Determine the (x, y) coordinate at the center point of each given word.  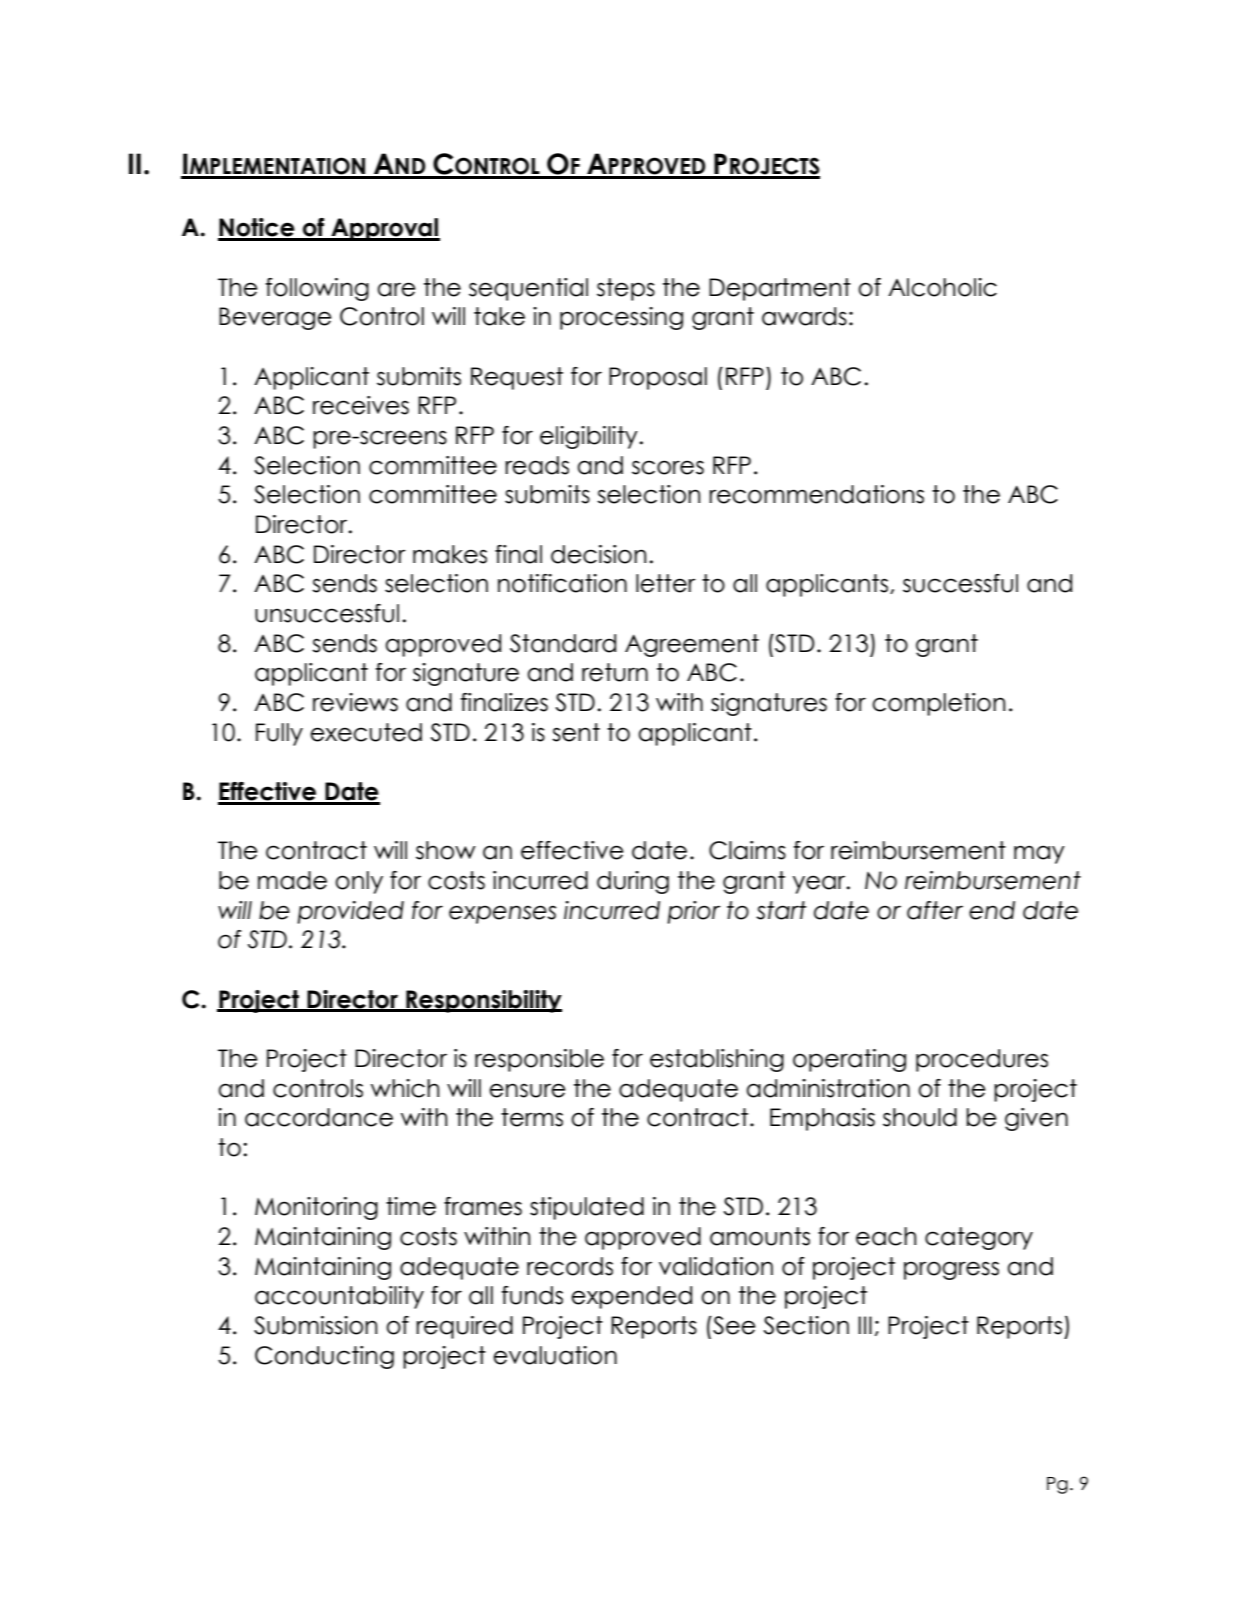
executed (366, 732)
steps (626, 289)
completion (938, 704)
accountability (339, 1297)
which (405, 1088)
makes (450, 554)
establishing (717, 1060)
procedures (982, 1060)
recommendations (816, 494)
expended (631, 1297)
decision (598, 554)
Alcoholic (942, 287)
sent (576, 732)
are (396, 289)
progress (951, 1270)
